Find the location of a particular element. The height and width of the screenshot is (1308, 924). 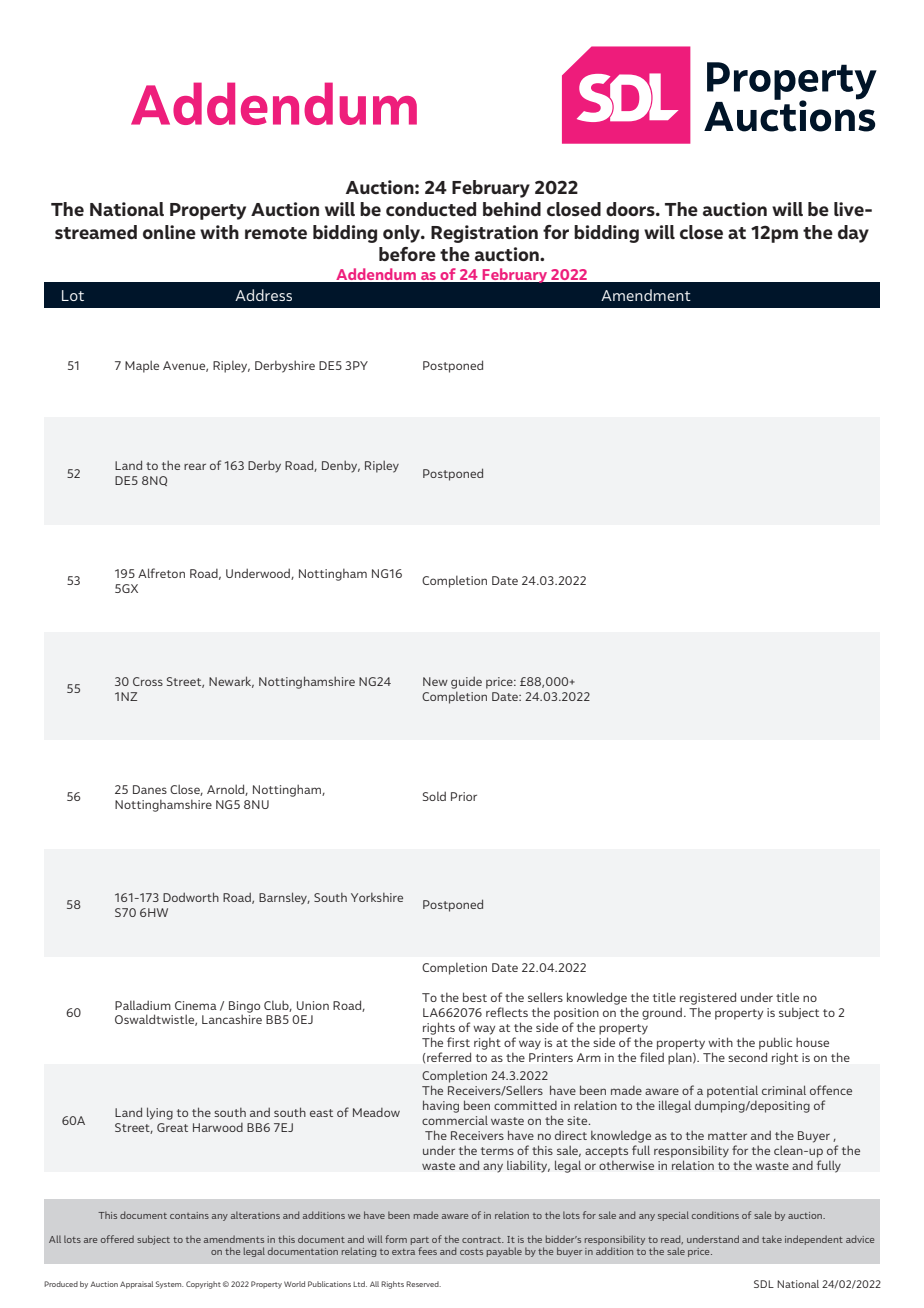

day is located at coordinates (853, 234).
